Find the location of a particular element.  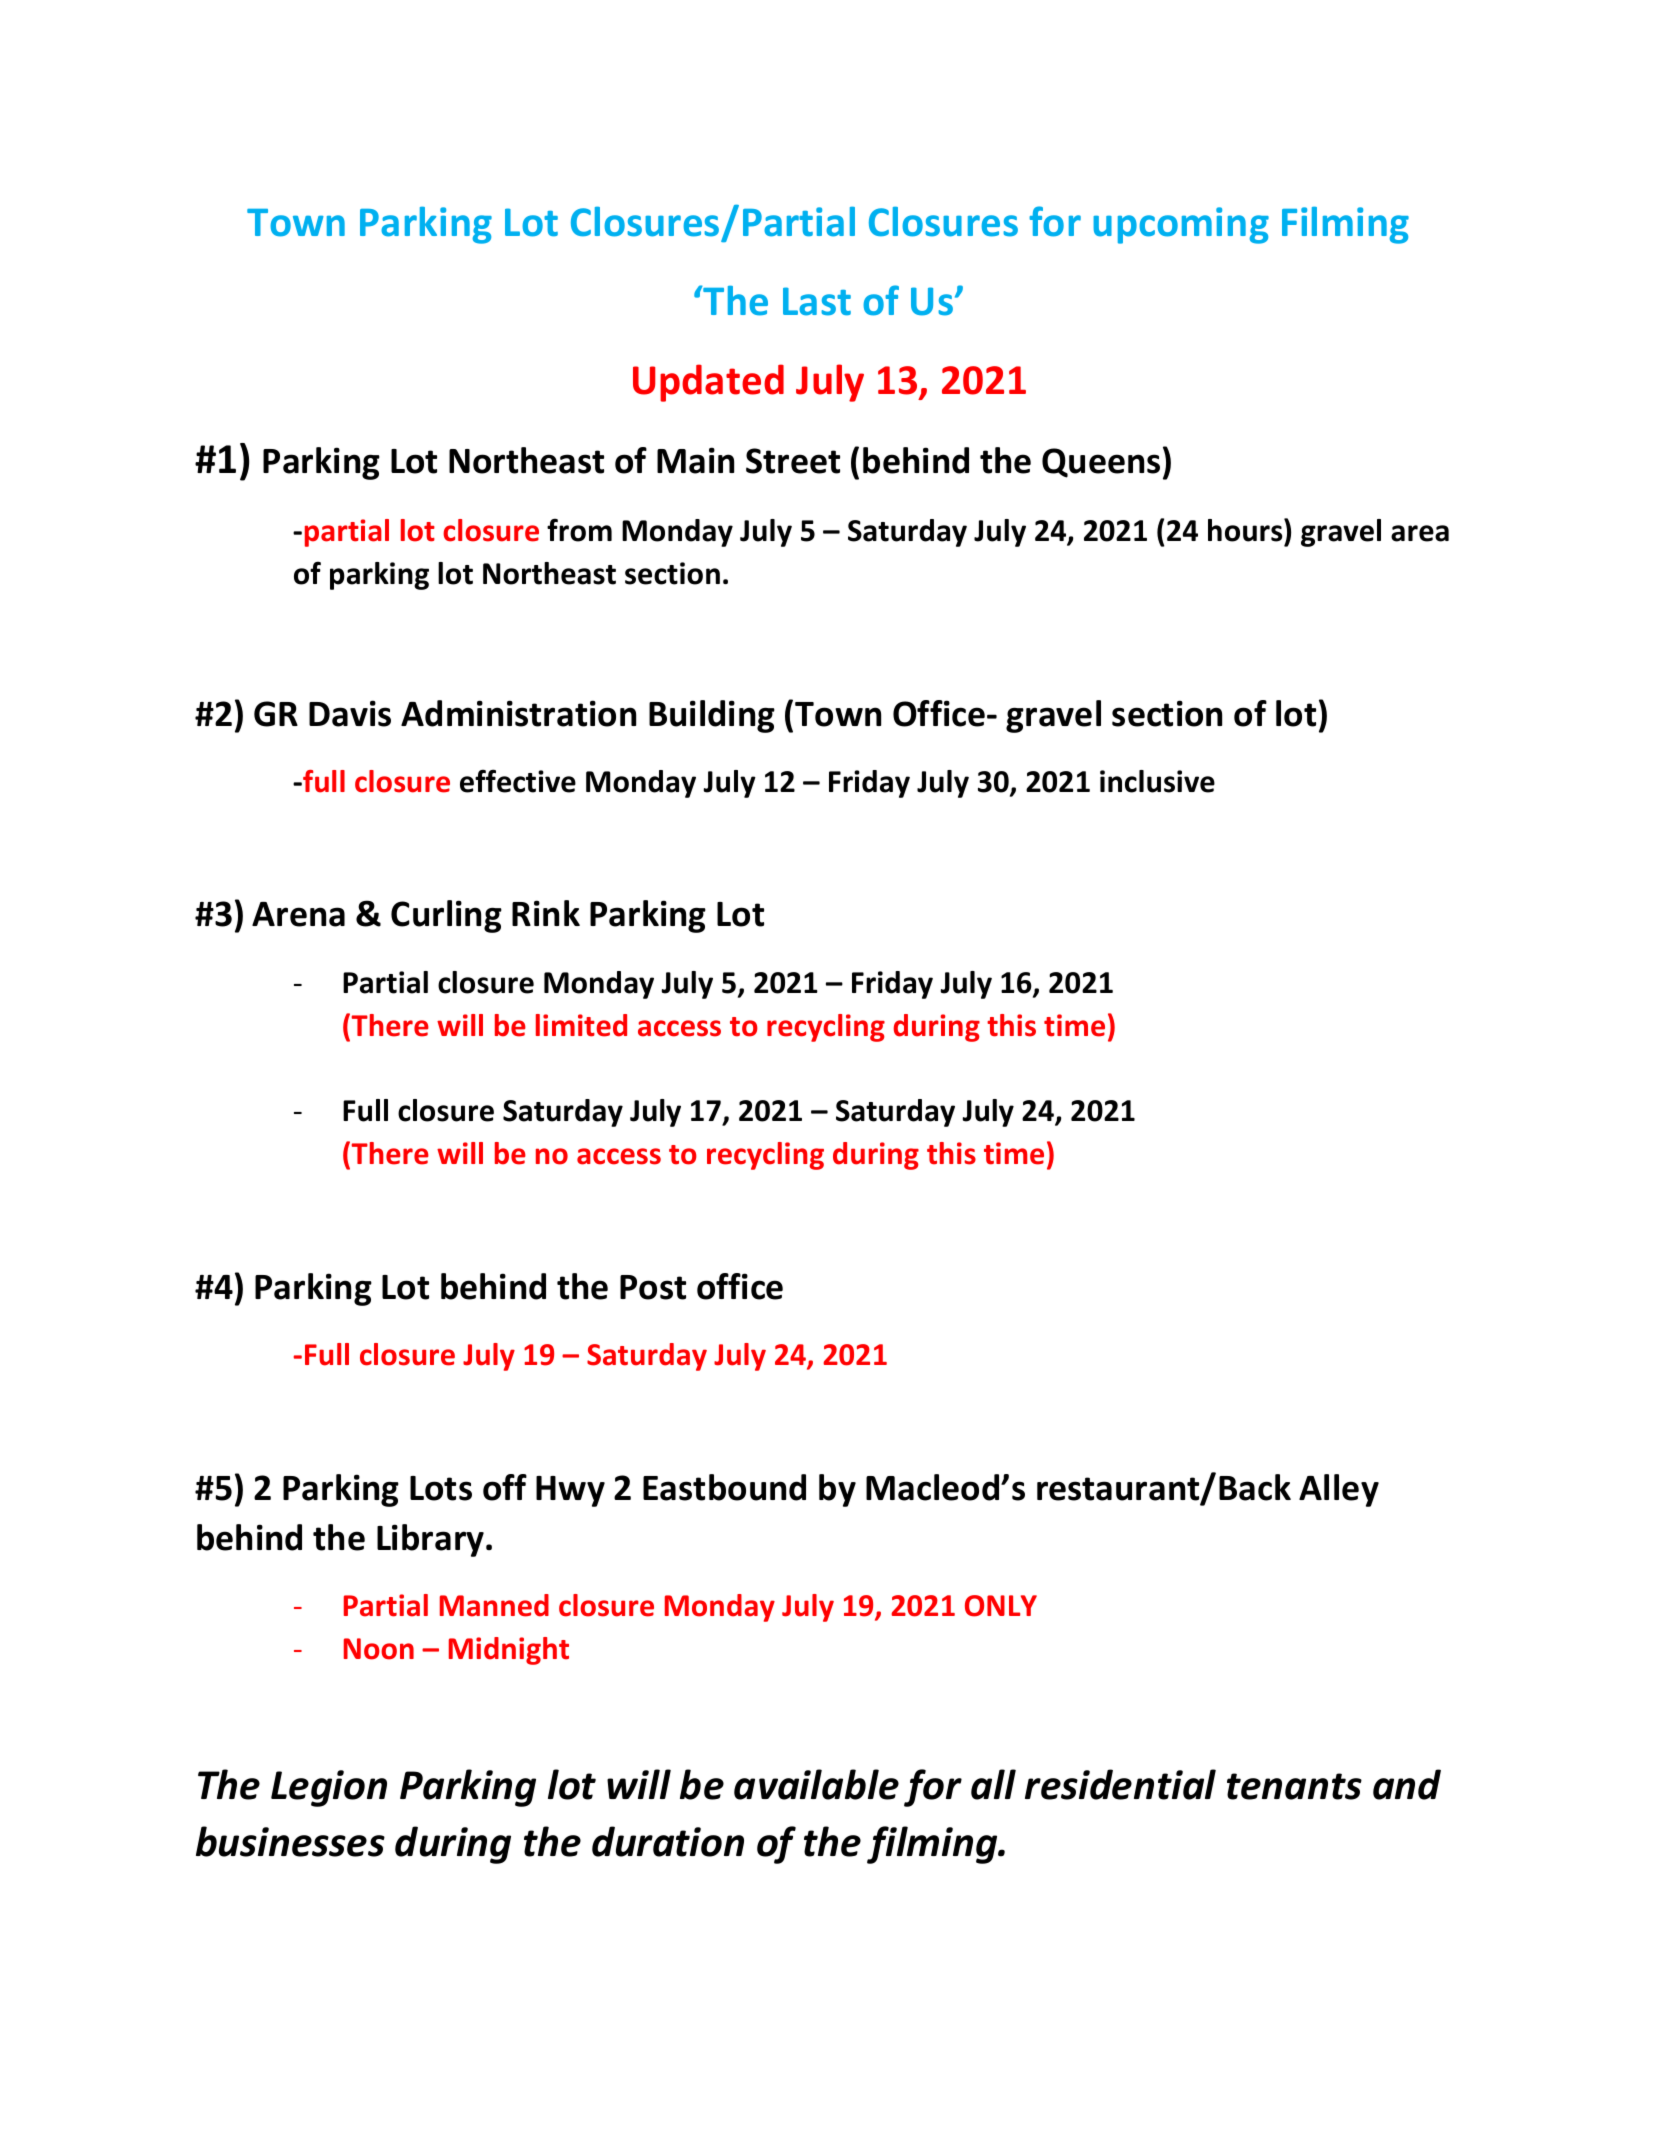

upcoming is located at coordinates (1181, 225).
